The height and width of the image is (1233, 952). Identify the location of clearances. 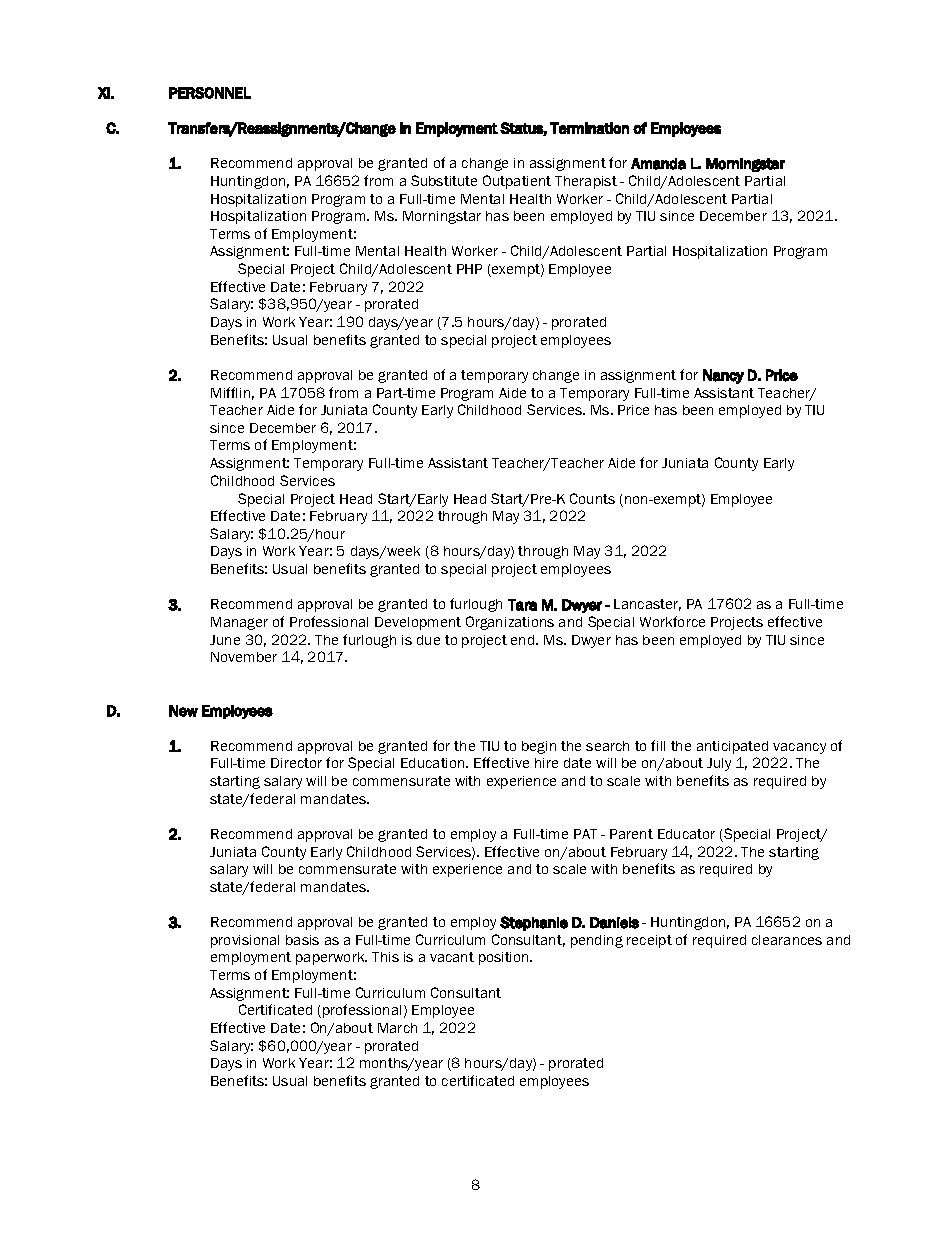
(787, 940).
